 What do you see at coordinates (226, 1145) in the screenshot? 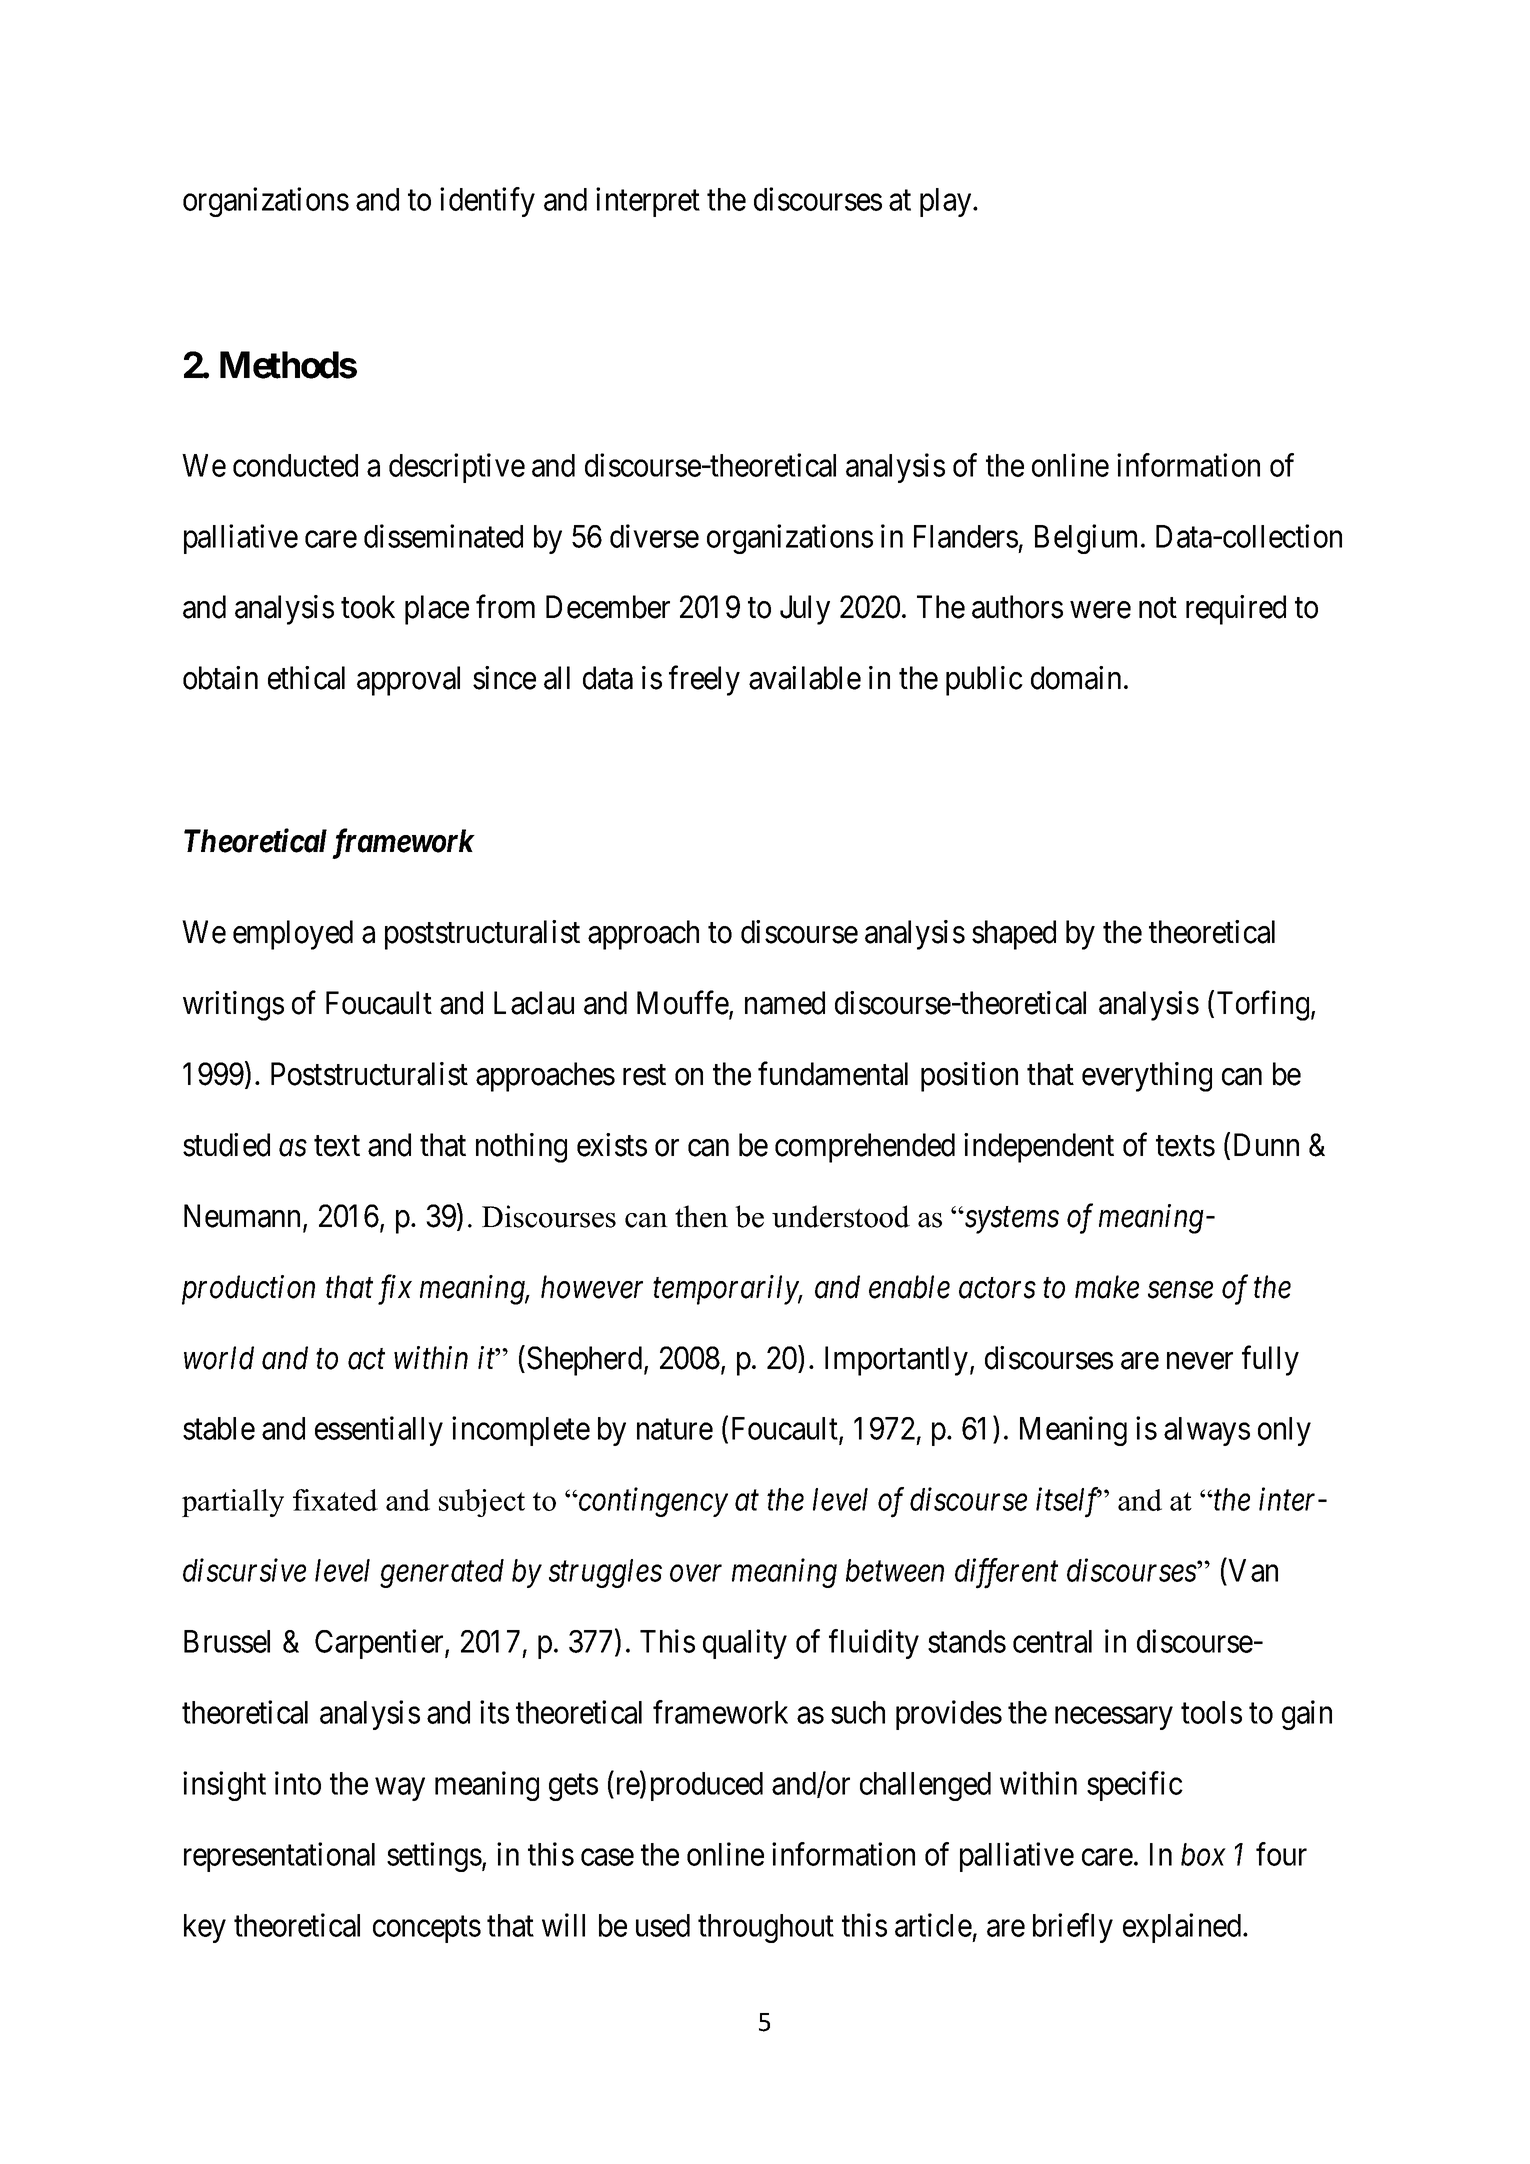
I see `studied` at bounding box center [226, 1145].
